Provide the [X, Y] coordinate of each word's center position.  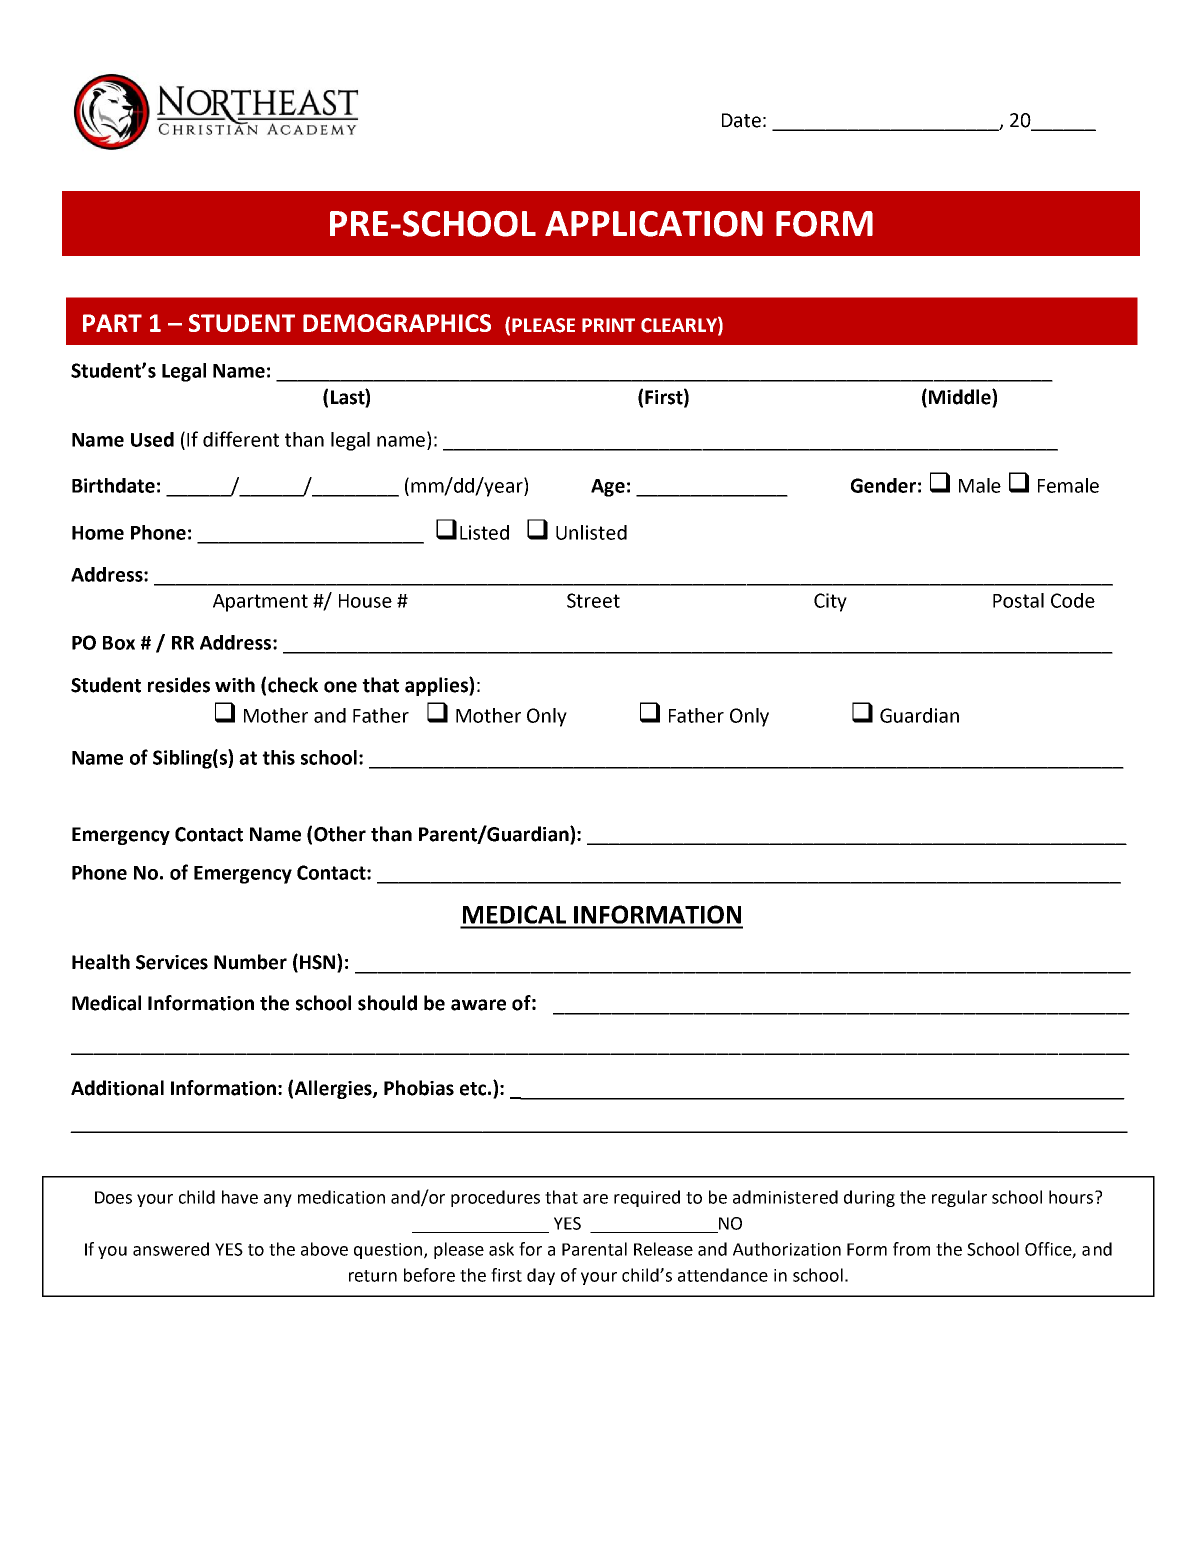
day [541, 1276]
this [278, 757]
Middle [961, 398]
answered [171, 1249]
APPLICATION [654, 224]
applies [437, 686]
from [911, 1249]
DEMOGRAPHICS [397, 323]
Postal [1018, 600]
